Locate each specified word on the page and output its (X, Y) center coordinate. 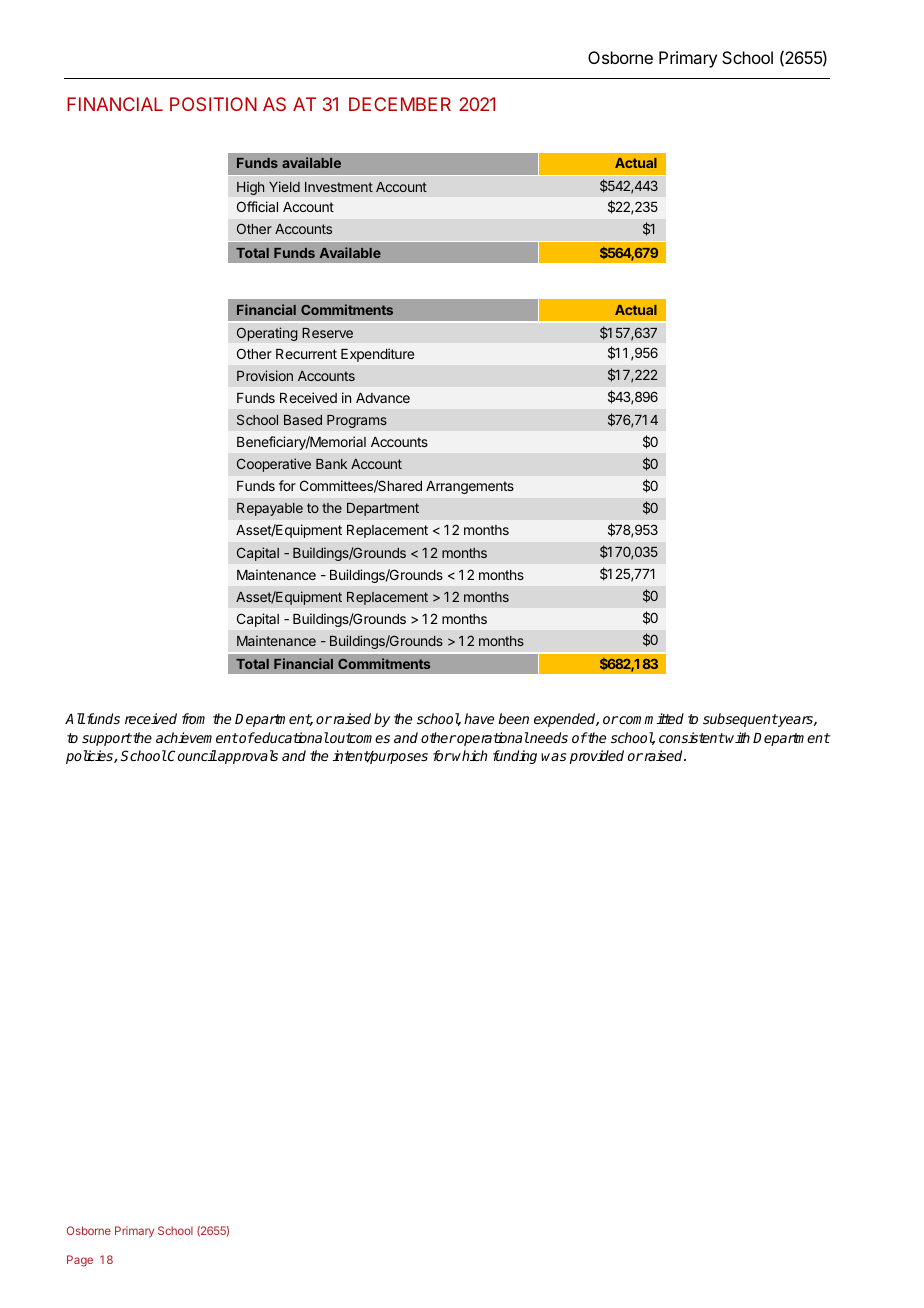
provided (597, 757)
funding (515, 757)
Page (80, 1261)
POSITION (213, 104)
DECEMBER (400, 104)
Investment (339, 187)
